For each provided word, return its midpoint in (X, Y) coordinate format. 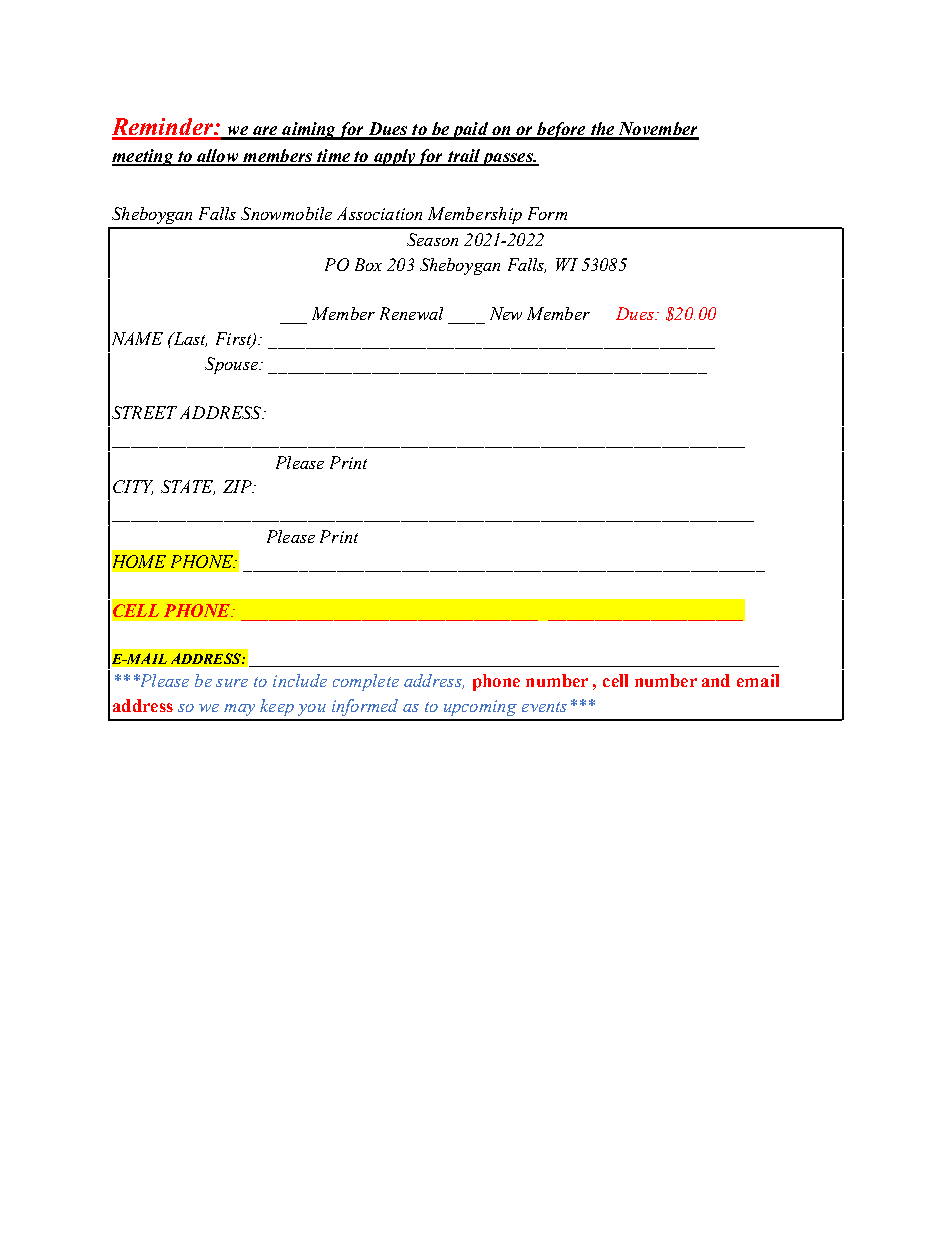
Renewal (411, 313)
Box (368, 264)
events (544, 707)
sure (232, 683)
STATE (188, 487)
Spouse (232, 365)
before (561, 131)
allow (218, 157)
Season (432, 239)
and (716, 680)
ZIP (238, 486)
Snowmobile (286, 213)
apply (394, 157)
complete (366, 682)
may (239, 710)
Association (379, 213)
